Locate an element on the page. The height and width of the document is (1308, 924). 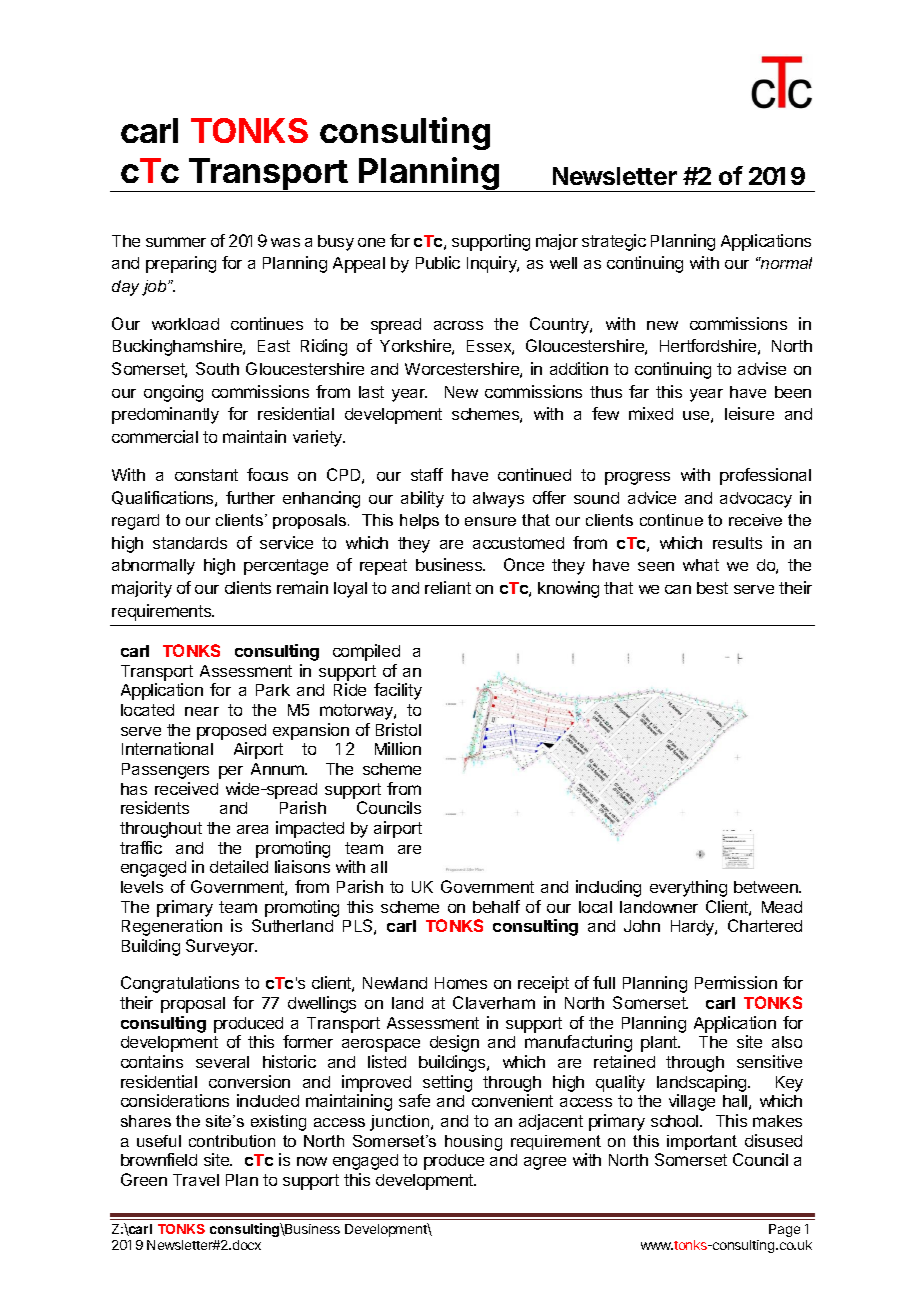
housing is located at coordinates (473, 1143).
